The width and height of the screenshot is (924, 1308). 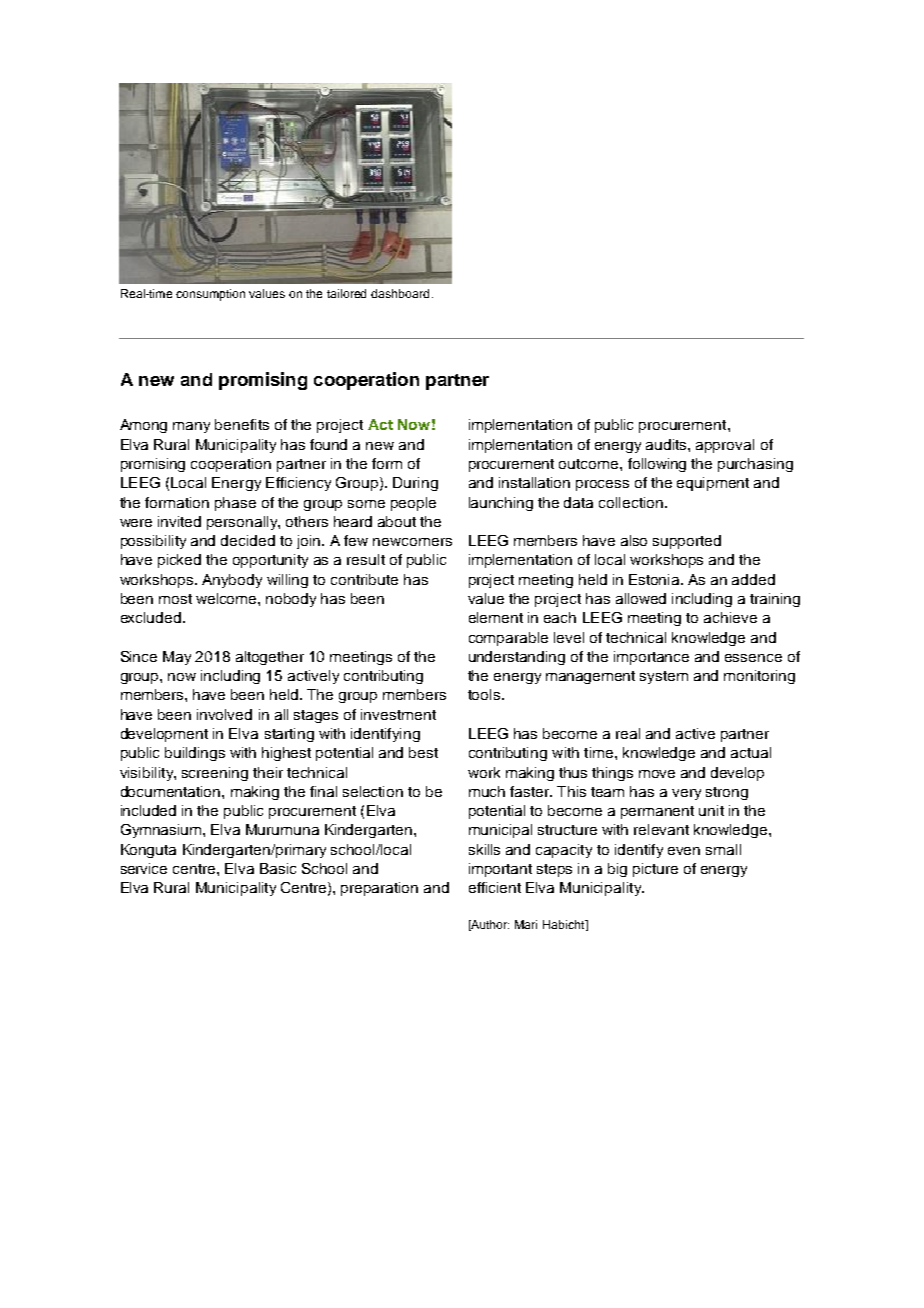 I want to click on system, so click(x=664, y=677).
